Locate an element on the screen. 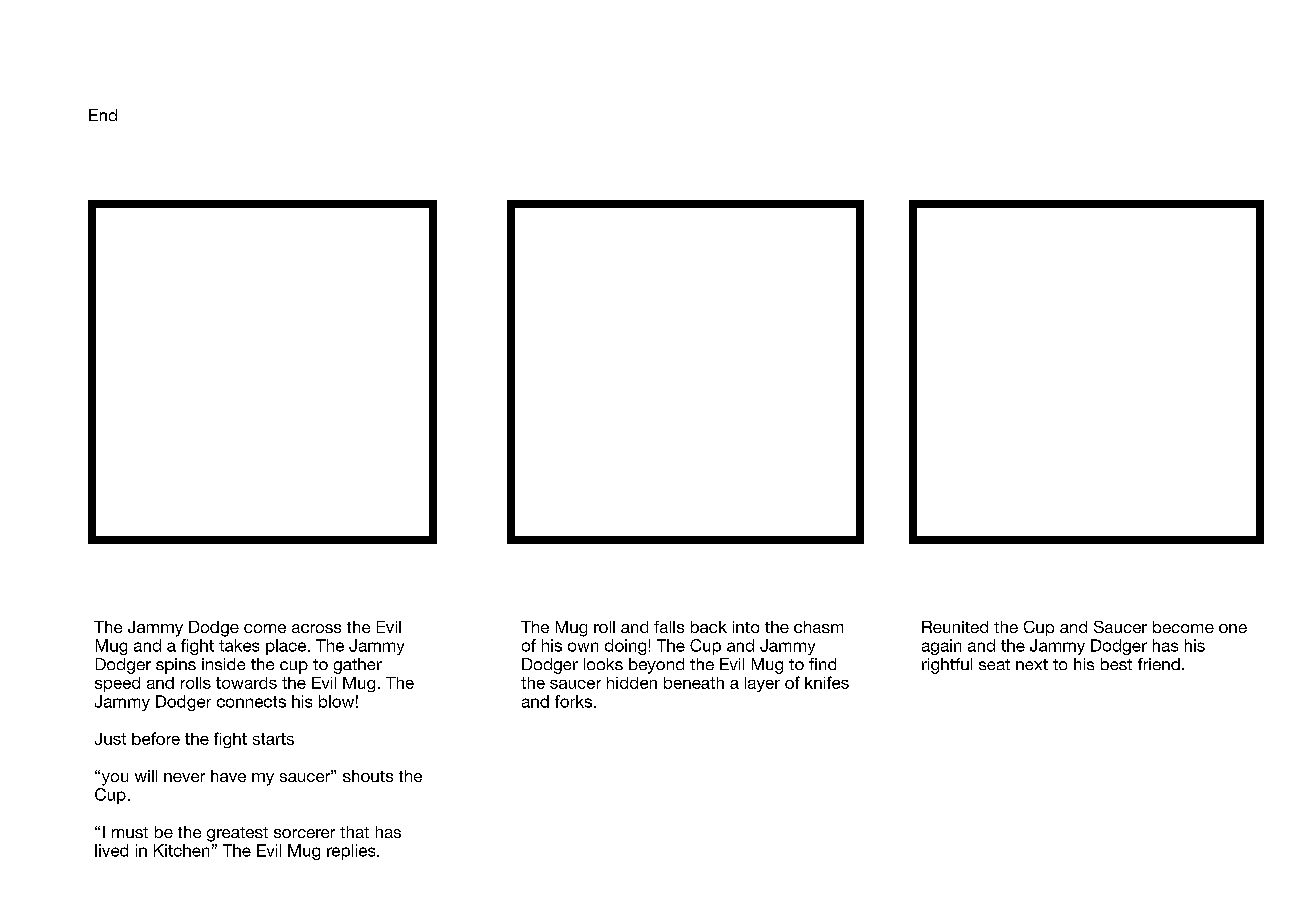 Image resolution: width=1308 pixels, height=924 pixels. that is located at coordinates (354, 832).
